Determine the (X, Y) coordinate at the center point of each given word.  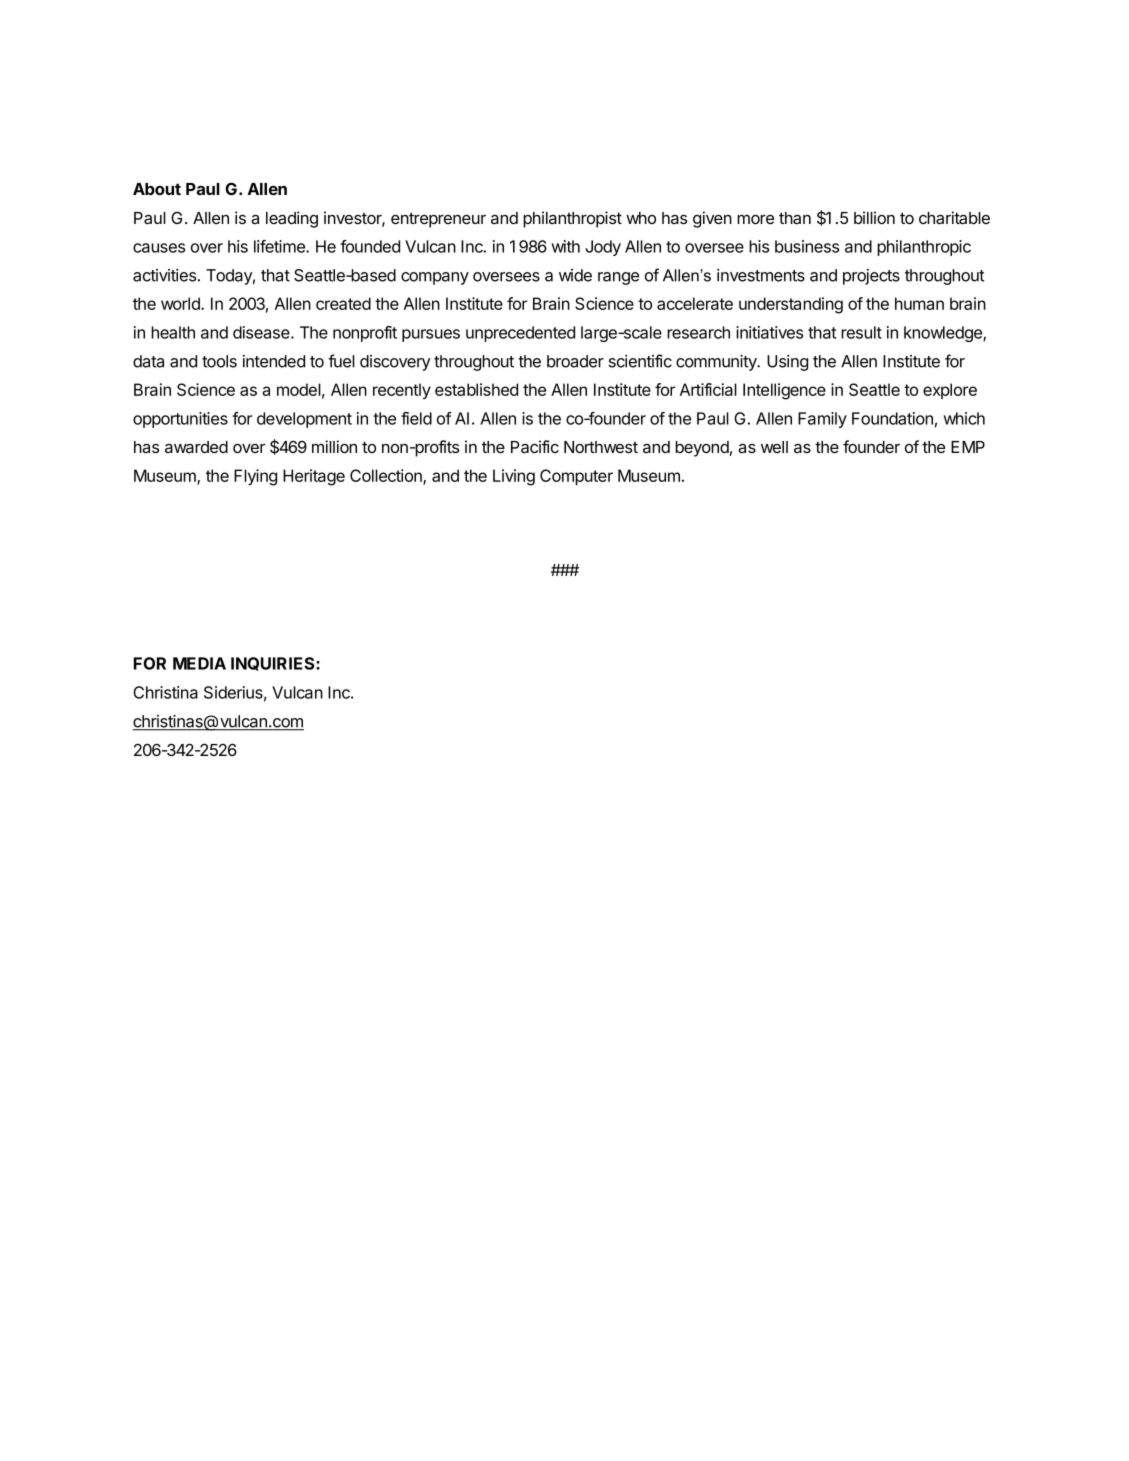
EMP (968, 447)
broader (575, 361)
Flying (255, 477)
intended (274, 361)
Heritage (314, 477)
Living (514, 477)
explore (950, 391)
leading (292, 219)
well (774, 447)
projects (871, 277)
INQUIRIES (274, 664)
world (181, 303)
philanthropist (572, 219)
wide (575, 275)
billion (874, 217)
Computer (576, 477)
